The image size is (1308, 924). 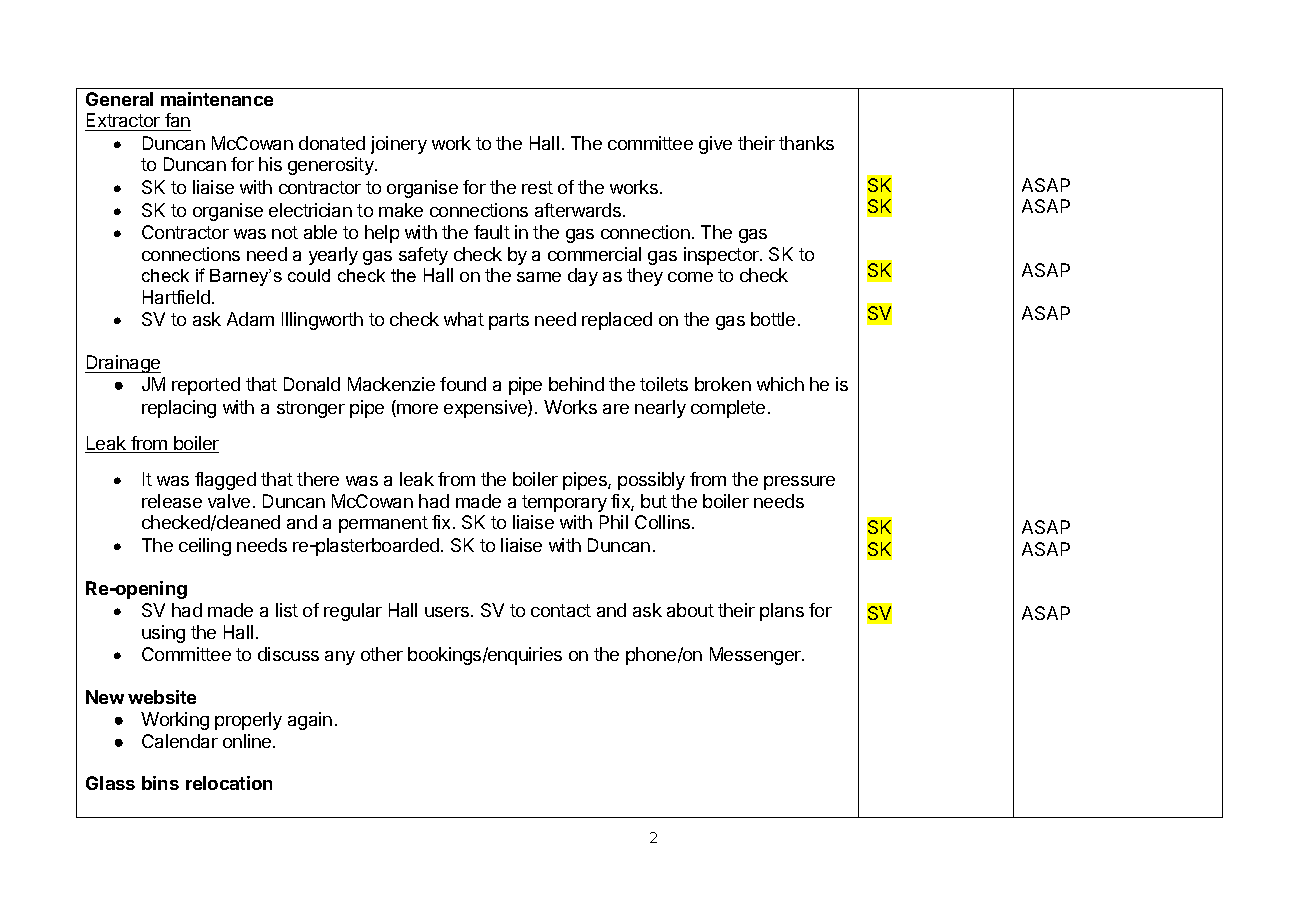 I want to click on fan, so click(x=177, y=122).
